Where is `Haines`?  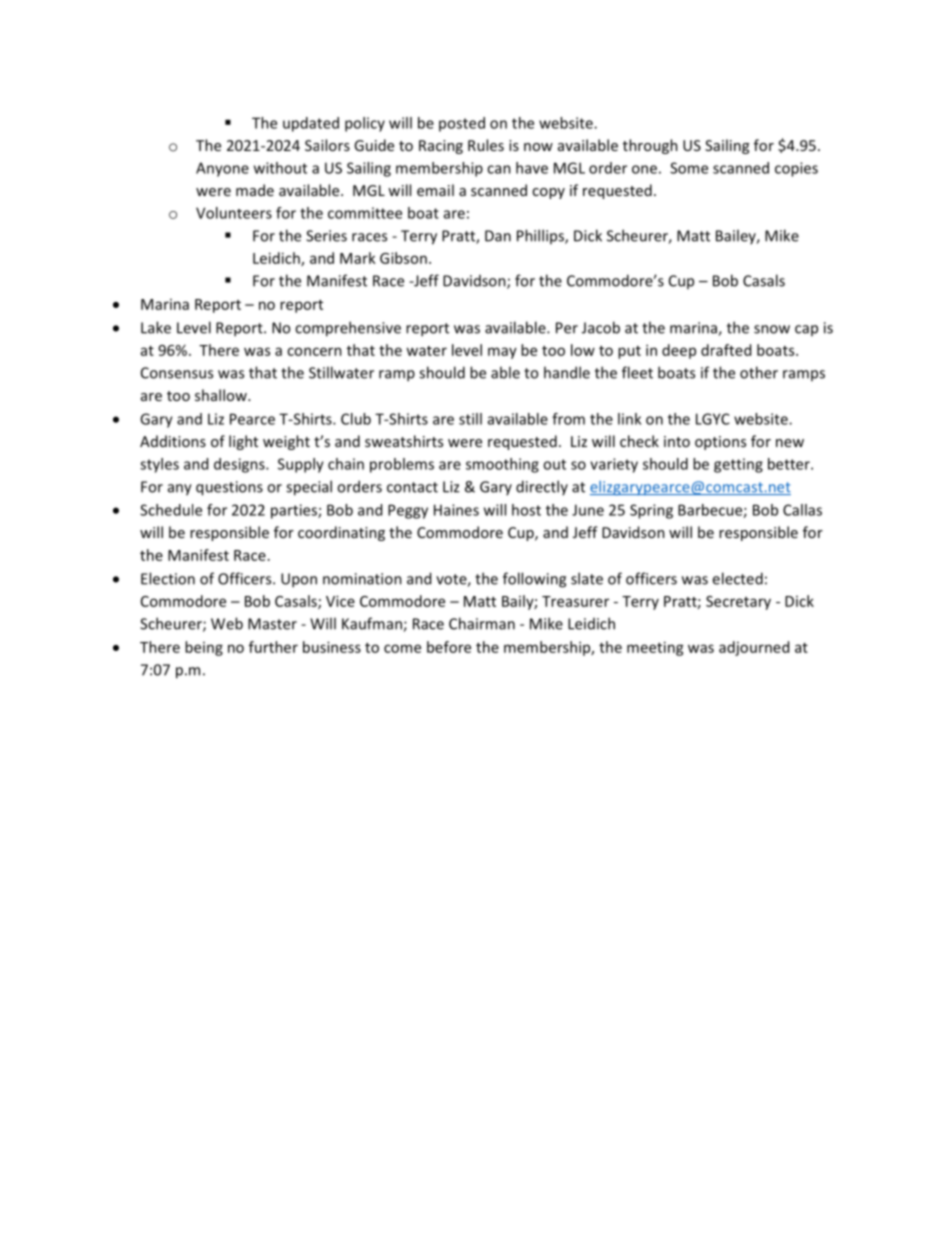 Haines is located at coordinates (456, 510).
